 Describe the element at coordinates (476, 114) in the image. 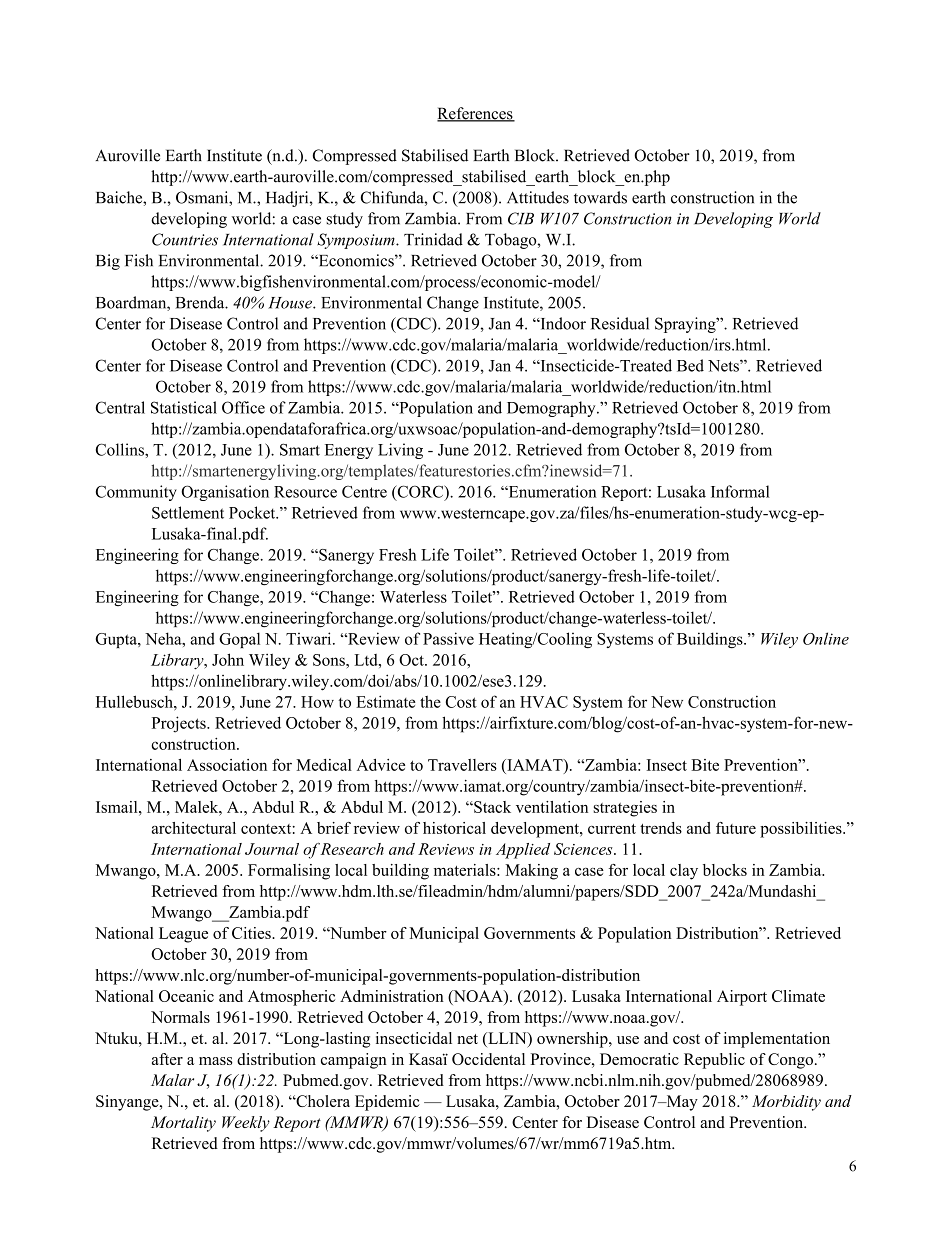

I see `References` at that location.
